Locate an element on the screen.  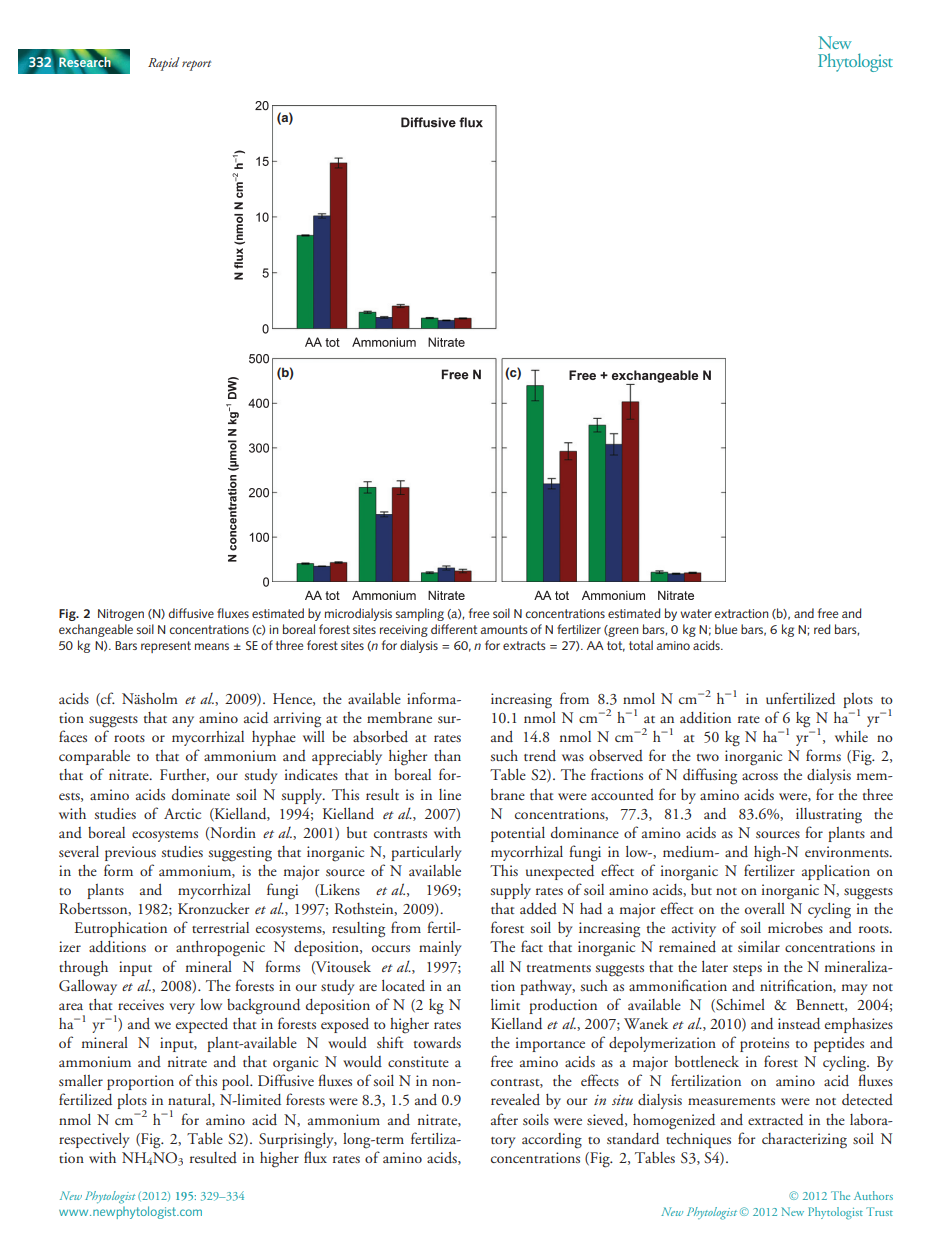
red is located at coordinates (822, 629).
